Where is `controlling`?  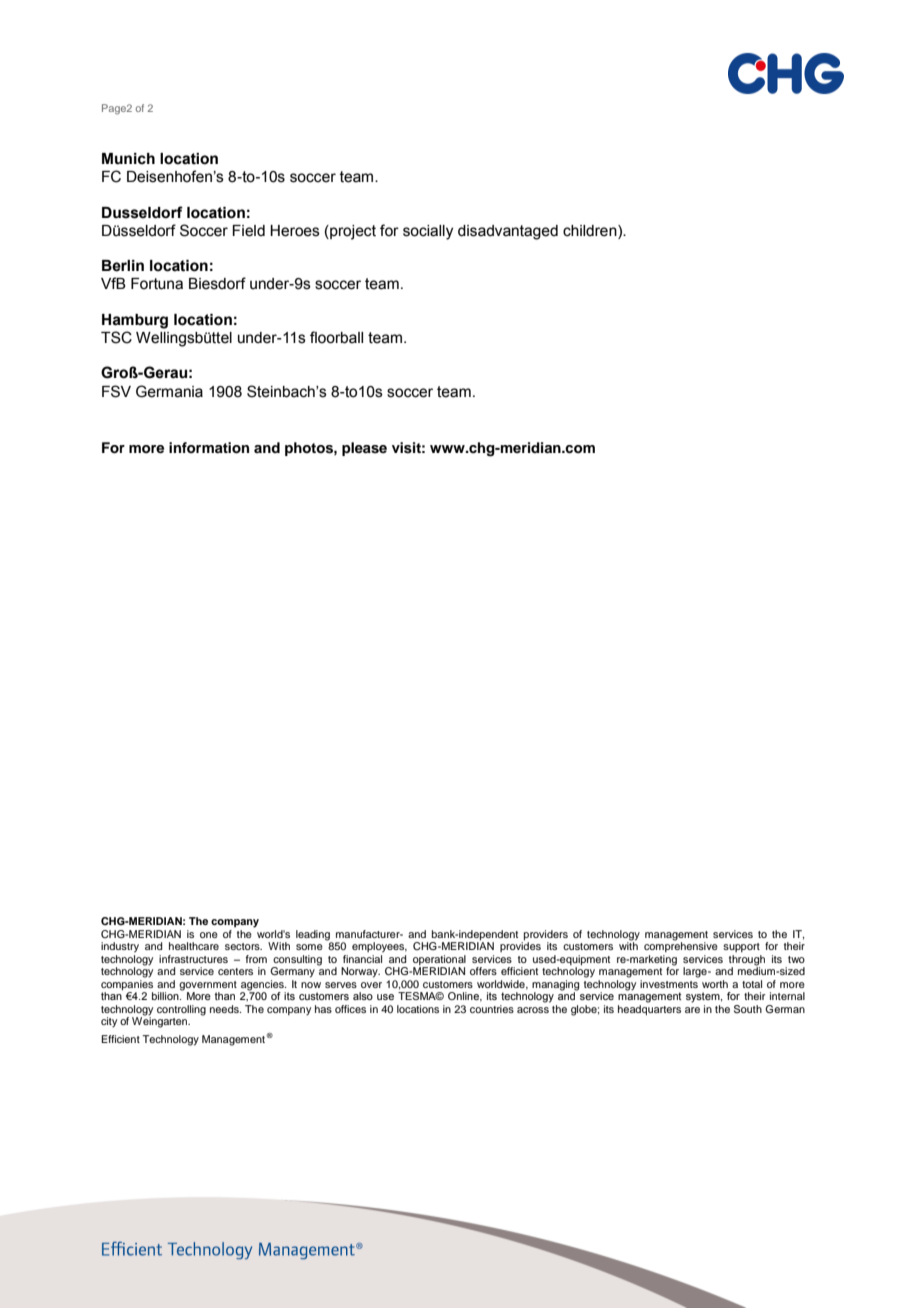
controlling is located at coordinates (181, 1010).
